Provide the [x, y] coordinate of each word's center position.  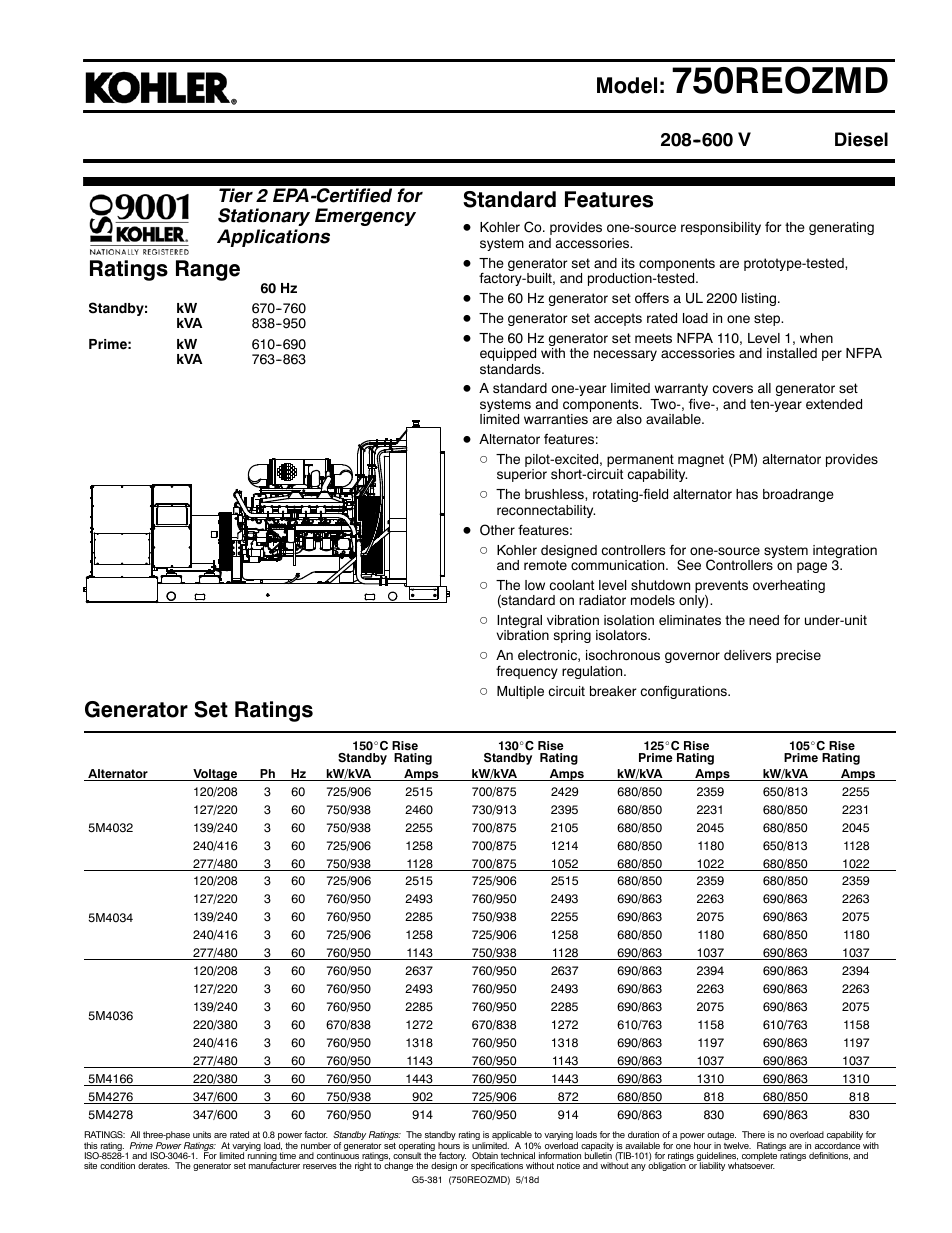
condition [117, 1165]
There [753, 1134]
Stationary [264, 217]
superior [522, 475]
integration [845, 553]
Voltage [215, 775]
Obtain [485, 1155]
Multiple [520, 692]
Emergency [365, 217]
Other [497, 530]
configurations [685, 692]
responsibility [721, 228]
